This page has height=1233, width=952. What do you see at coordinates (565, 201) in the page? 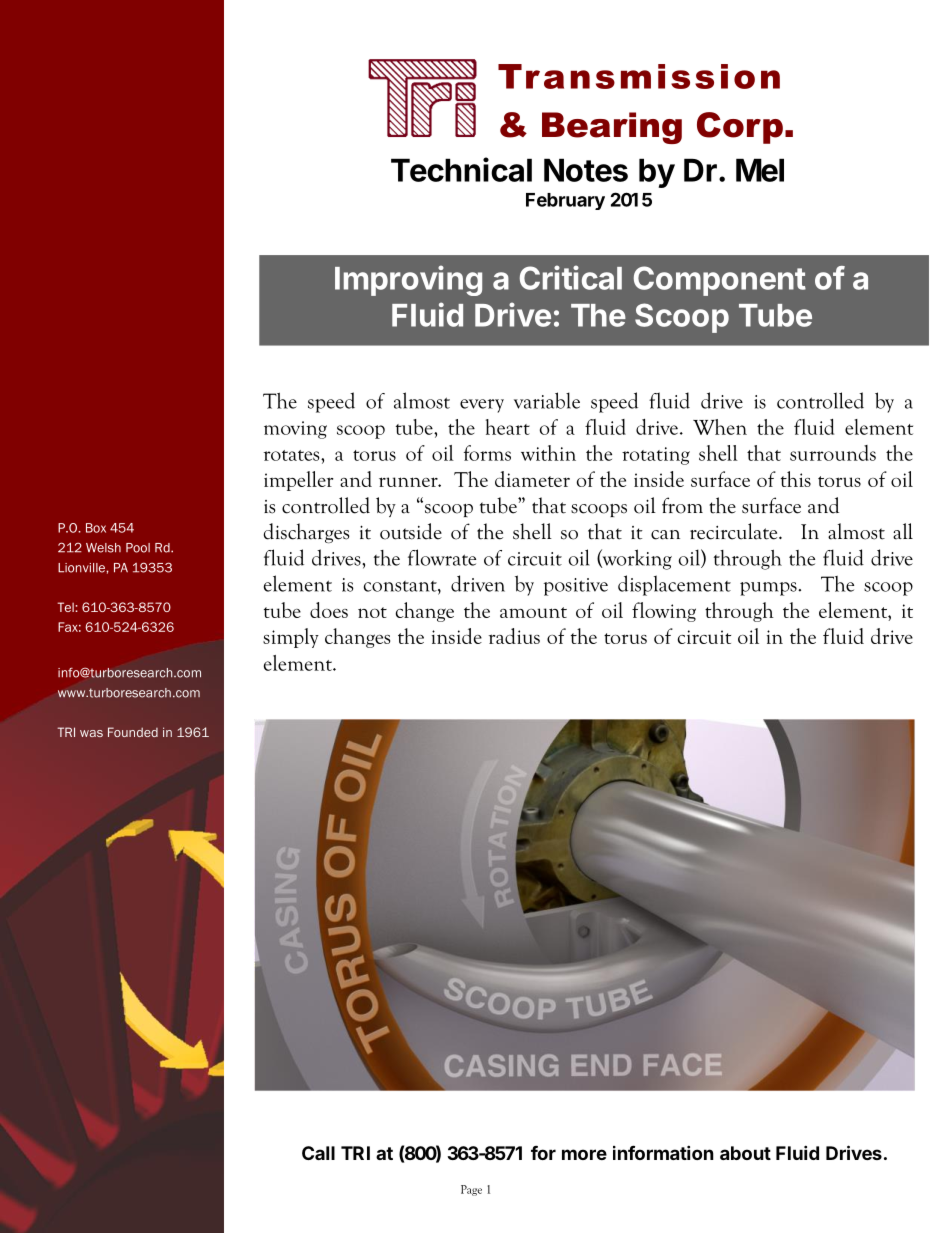
I see `February` at bounding box center [565, 201].
